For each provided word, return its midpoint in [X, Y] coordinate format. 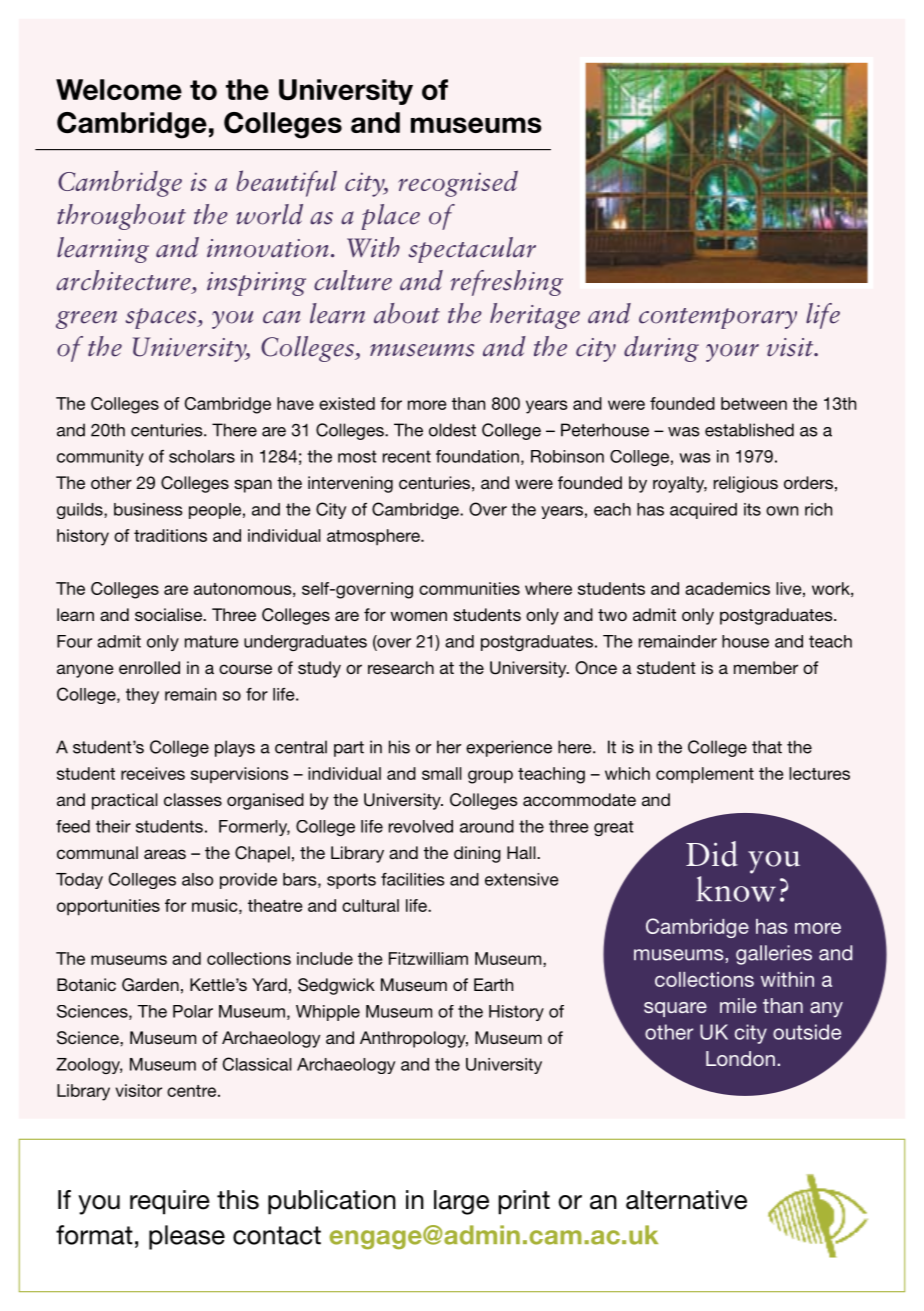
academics [727, 588]
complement [705, 775]
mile [738, 1005]
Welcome [119, 89]
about [407, 313]
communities [469, 588]
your [732, 353]
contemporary [718, 318]
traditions [170, 535]
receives [153, 773]
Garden [150, 985]
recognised [458, 183]
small [442, 773]
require [170, 1202]
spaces [162, 318]
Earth [493, 984]
